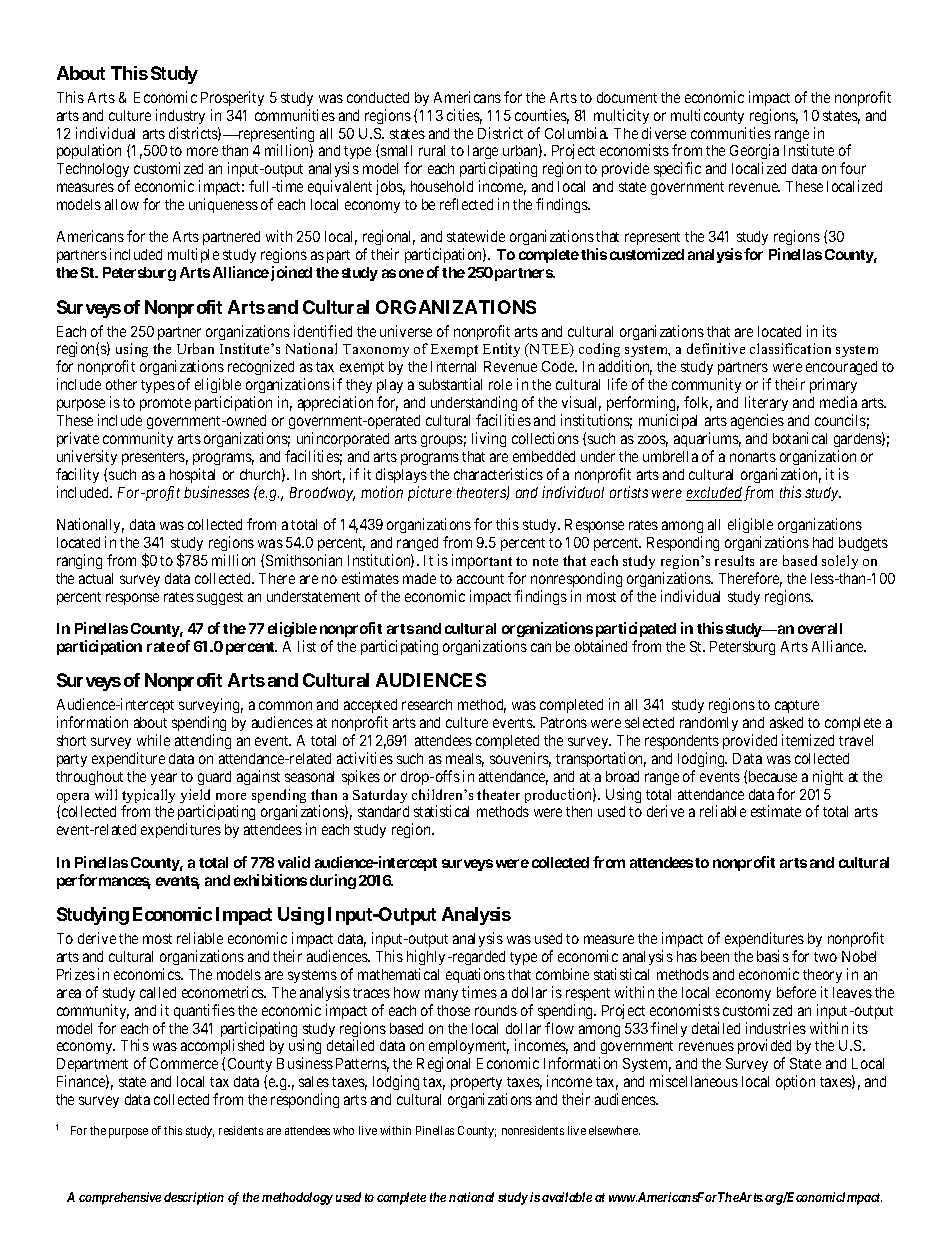 The image size is (952, 1233). Describe the element at coordinates (427, 704) in the screenshot. I see `research` at that location.
